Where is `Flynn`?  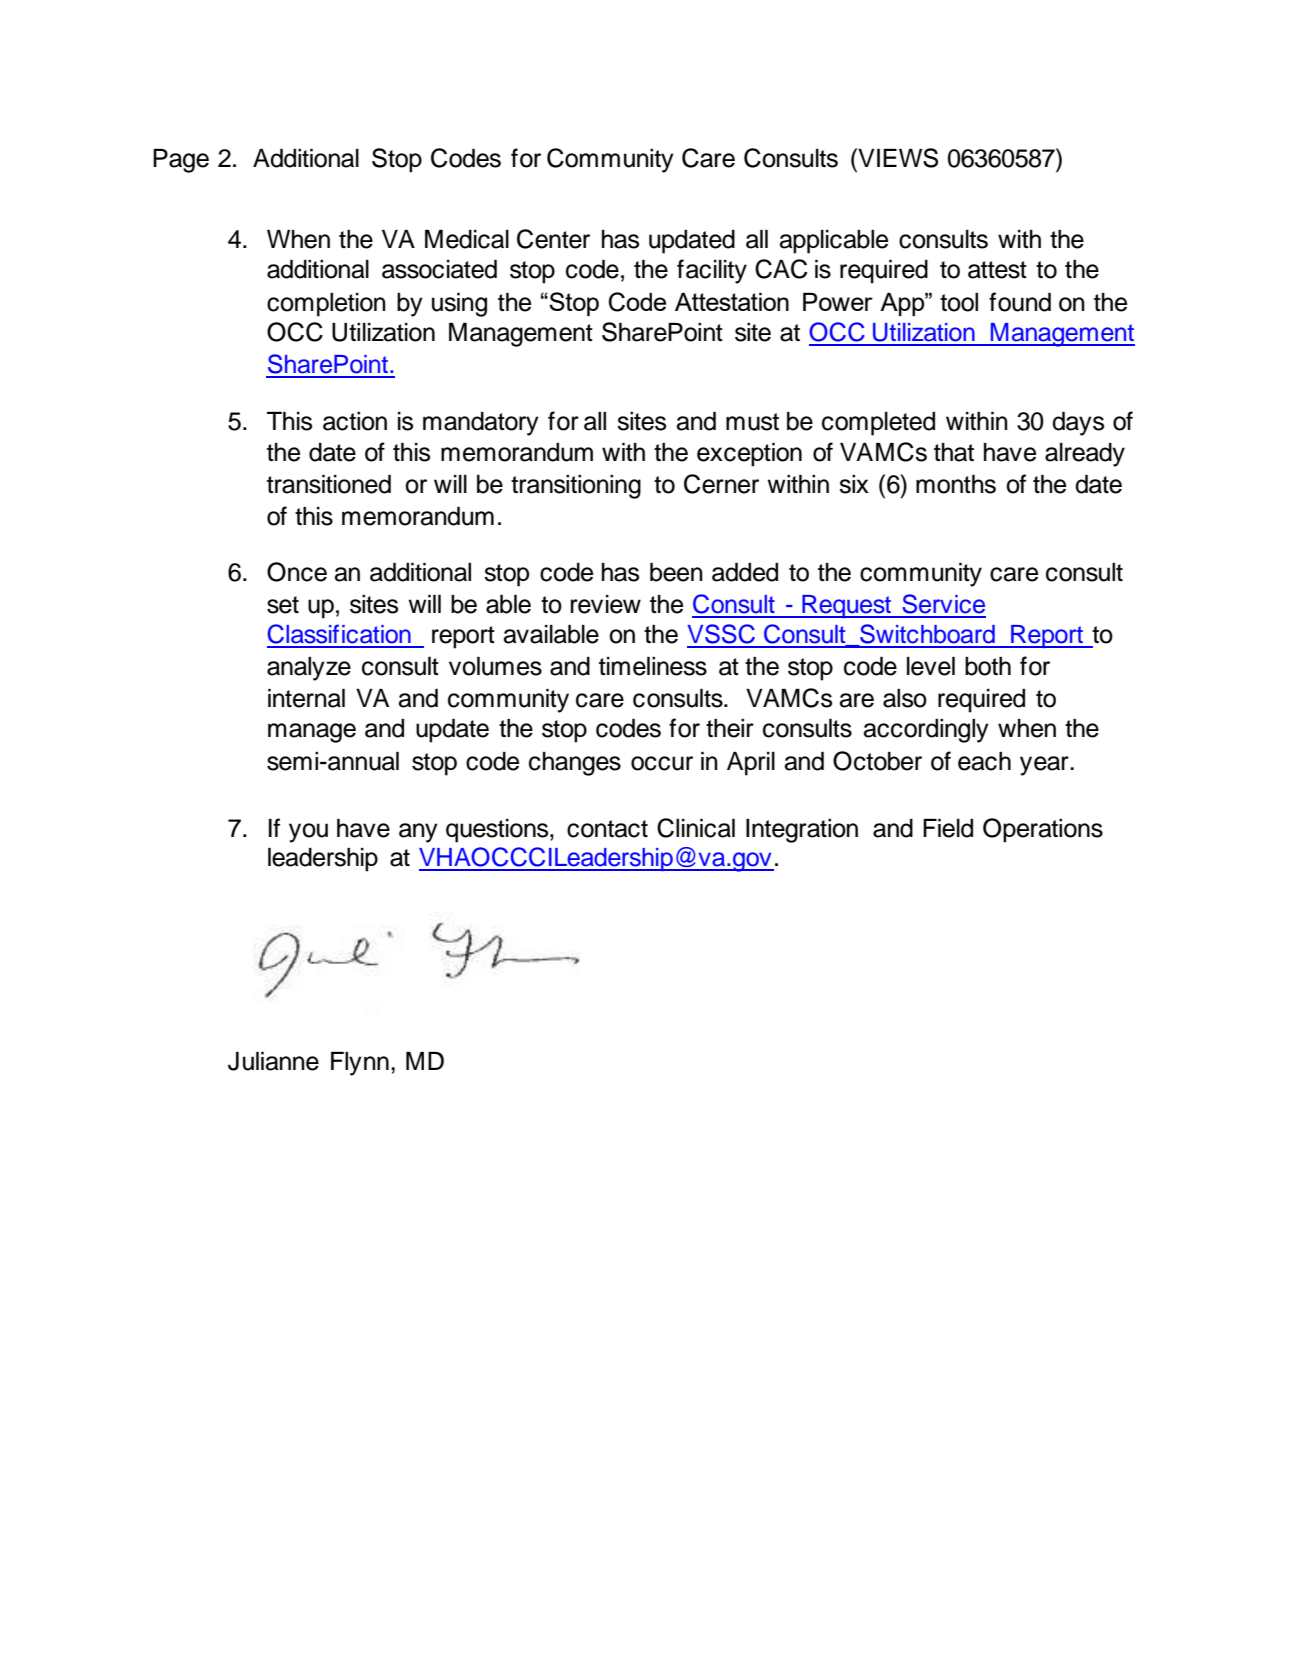
Flynn is located at coordinates (360, 1064).
